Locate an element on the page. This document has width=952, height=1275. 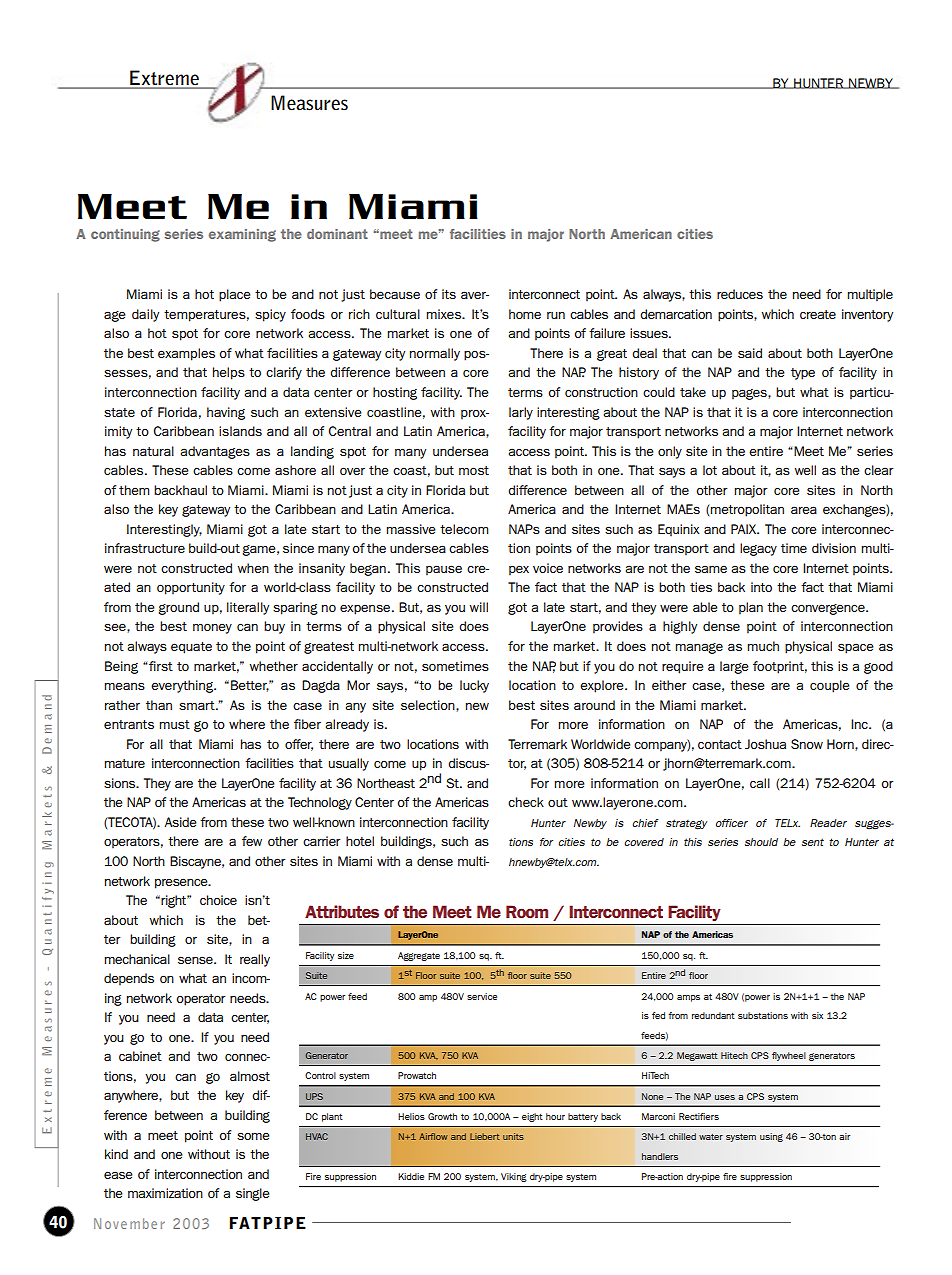
using is located at coordinates (771, 1137).
